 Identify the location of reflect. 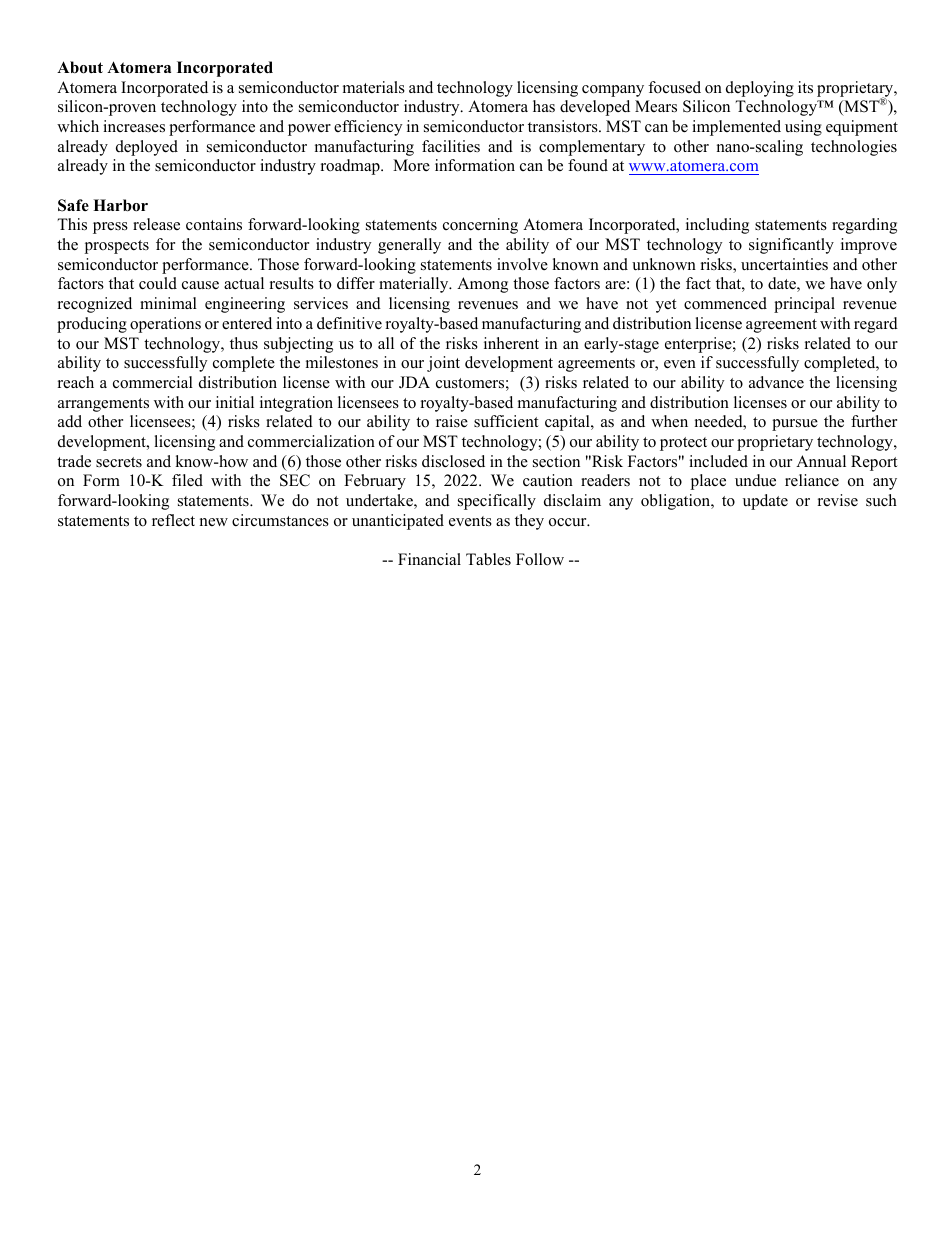
(173, 520).
